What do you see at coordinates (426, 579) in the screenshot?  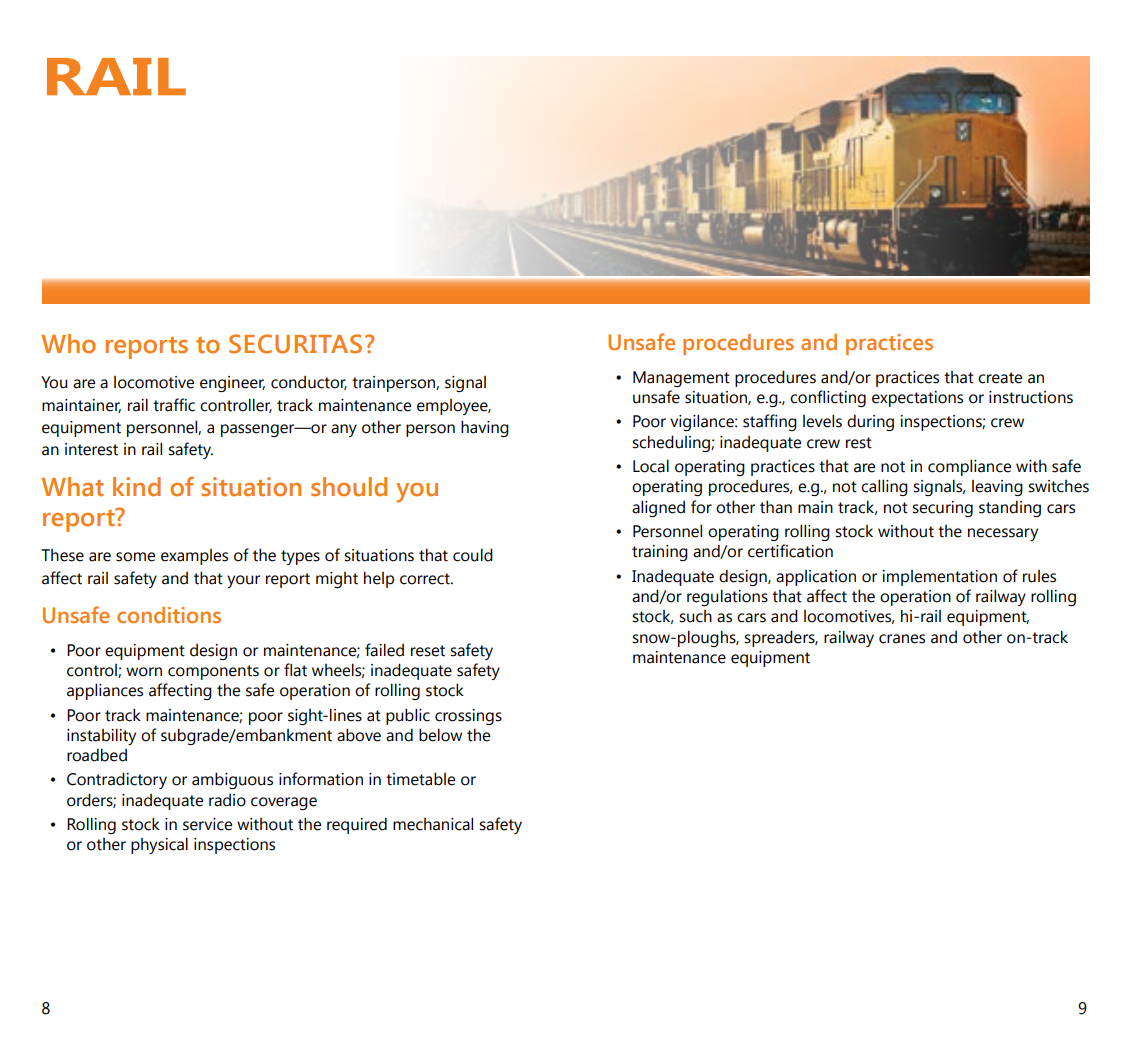 I see `correct` at bounding box center [426, 579].
